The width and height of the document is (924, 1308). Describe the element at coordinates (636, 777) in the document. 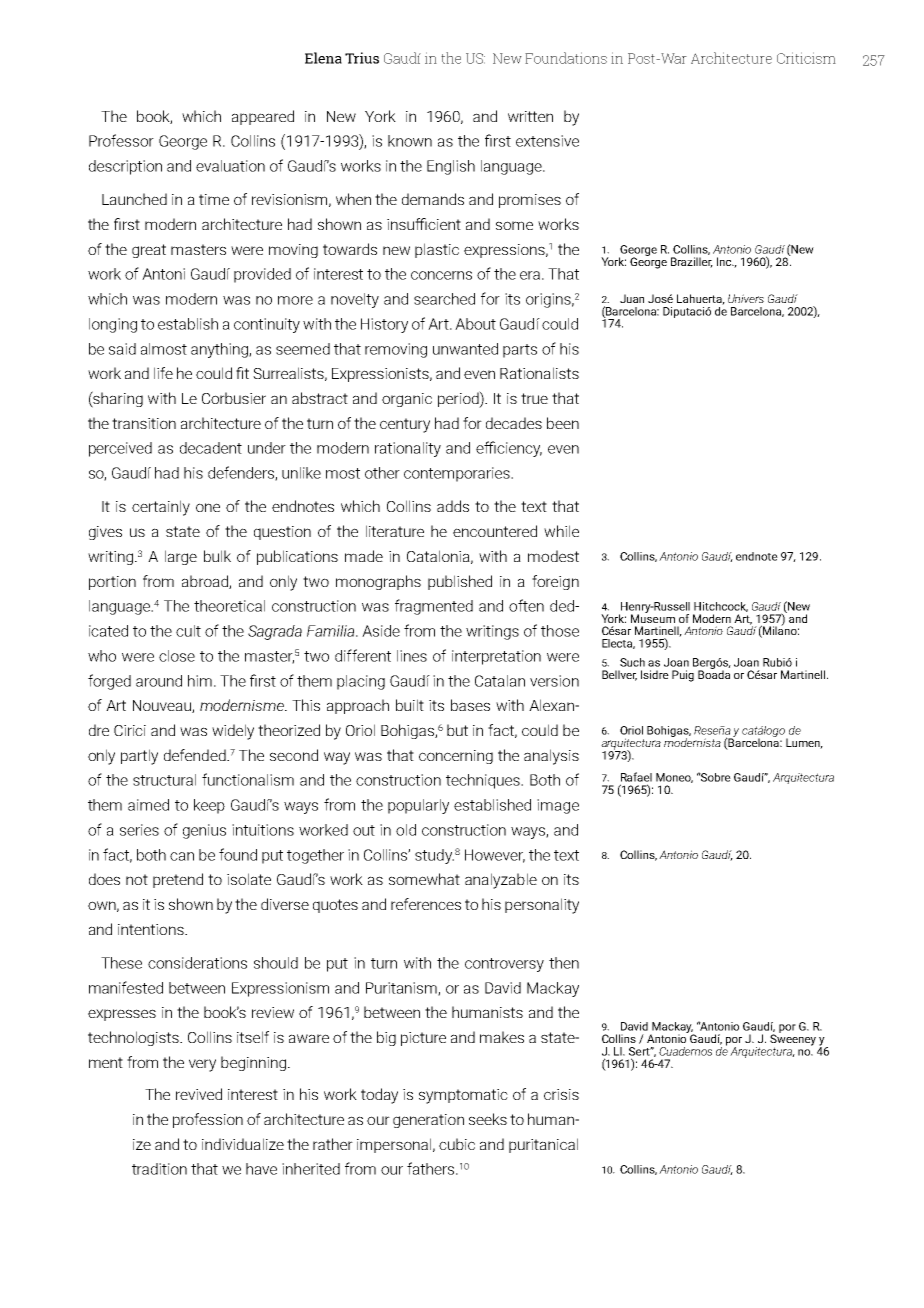

I see `Rafael` at that location.
